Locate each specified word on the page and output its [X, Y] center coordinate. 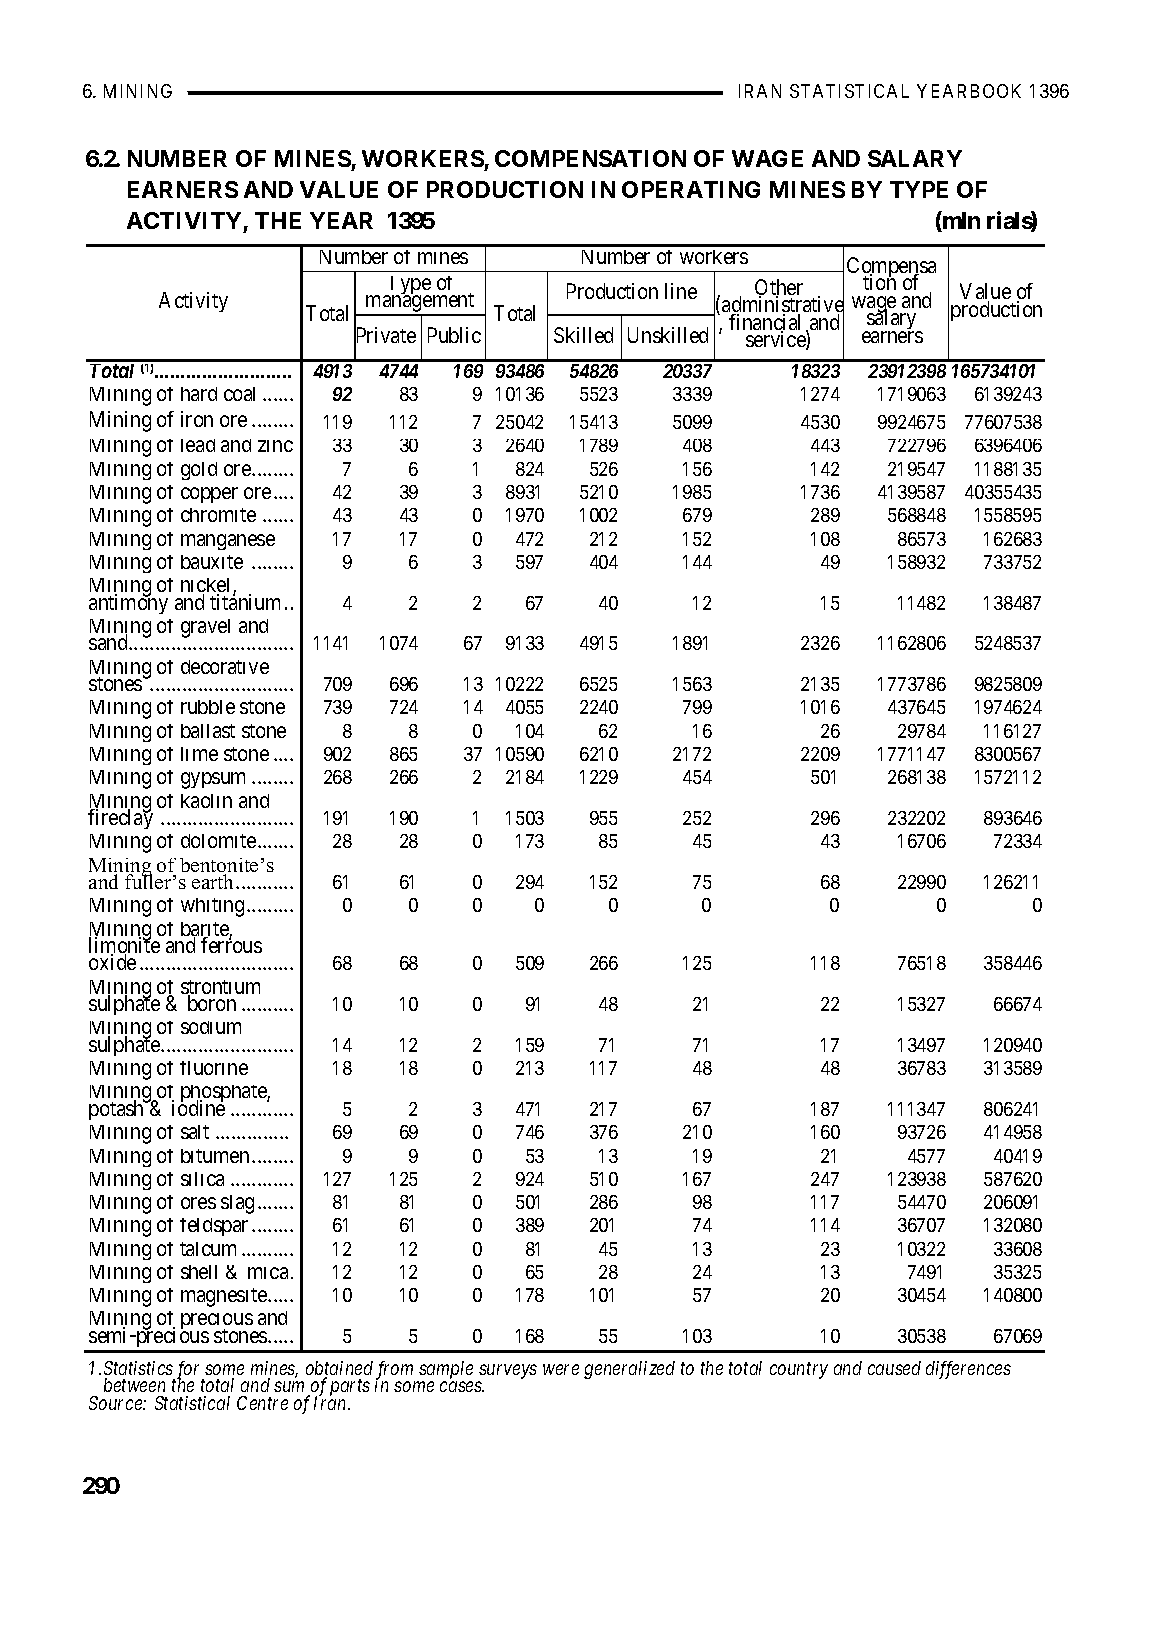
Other [779, 288]
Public [454, 335]
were [561, 1369]
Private [385, 336]
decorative [225, 667]
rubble [208, 707]
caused [894, 1368]
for [189, 1371]
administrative [783, 305]
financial [764, 323]
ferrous [231, 944]
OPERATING [691, 189]
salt [195, 1132]
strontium [220, 988]
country [799, 1370]
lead [198, 445]
